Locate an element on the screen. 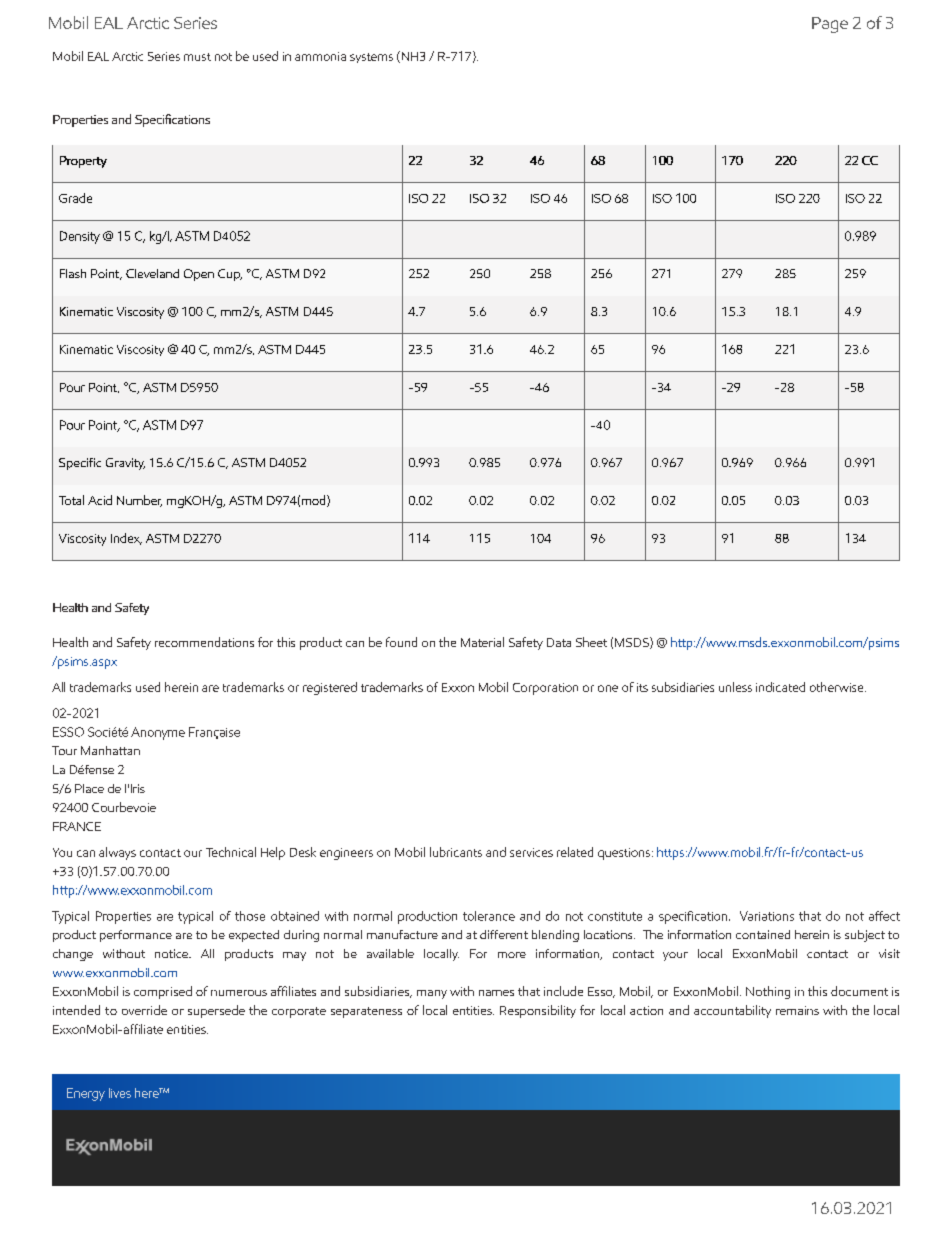 The height and width of the screenshot is (1233, 952). Cleveland is located at coordinates (152, 273).
